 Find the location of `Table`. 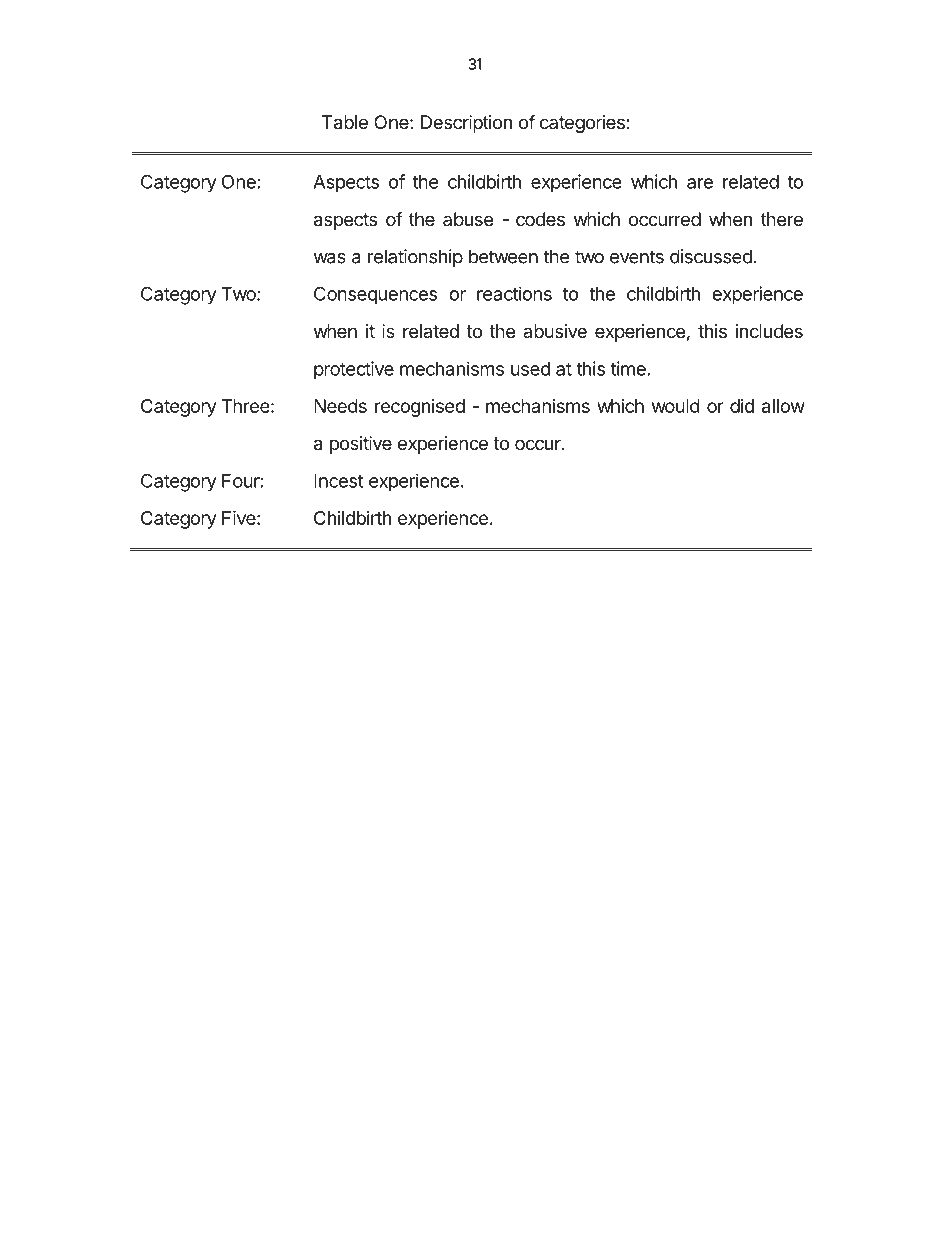

Table is located at coordinates (345, 122).
